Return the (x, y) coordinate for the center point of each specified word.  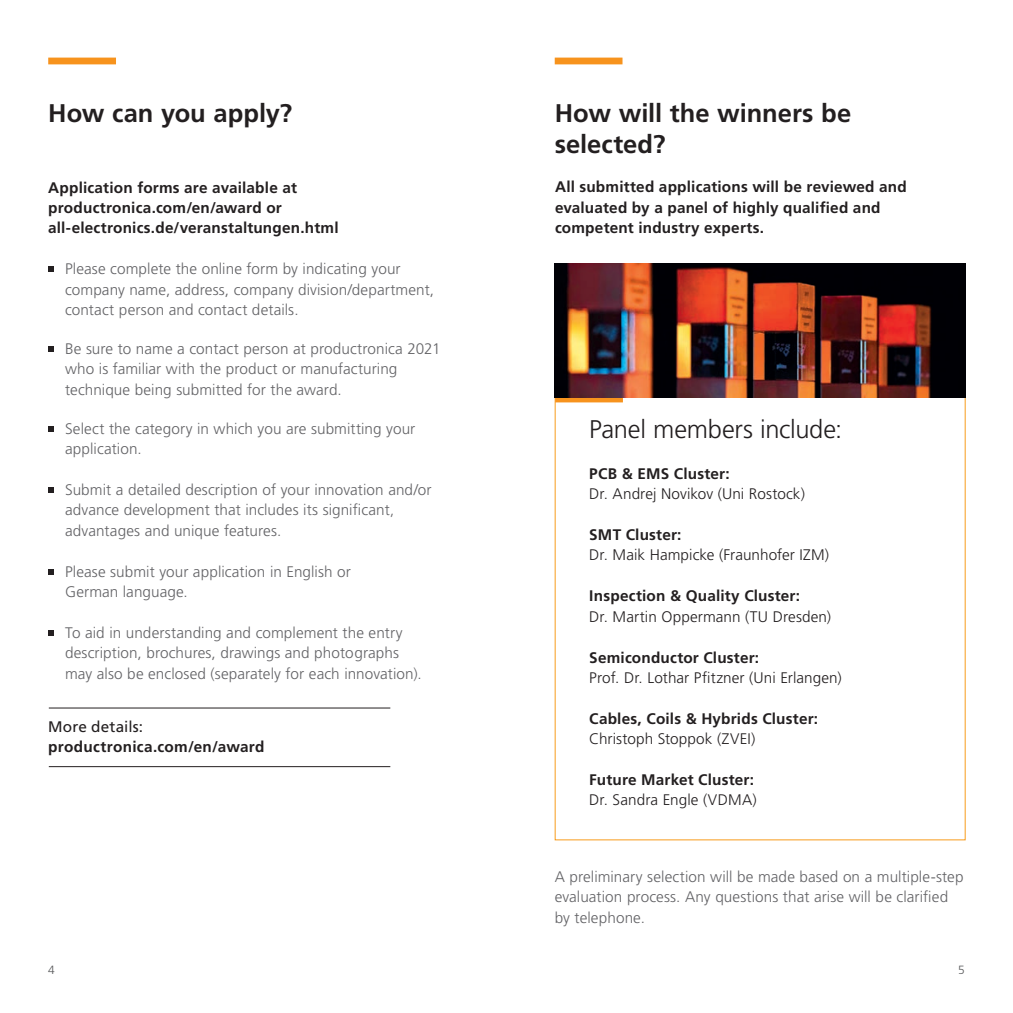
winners (765, 113)
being (153, 391)
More (67, 726)
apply (248, 115)
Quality (713, 597)
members (703, 429)
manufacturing (348, 370)
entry (385, 634)
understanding (174, 634)
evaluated (591, 207)
